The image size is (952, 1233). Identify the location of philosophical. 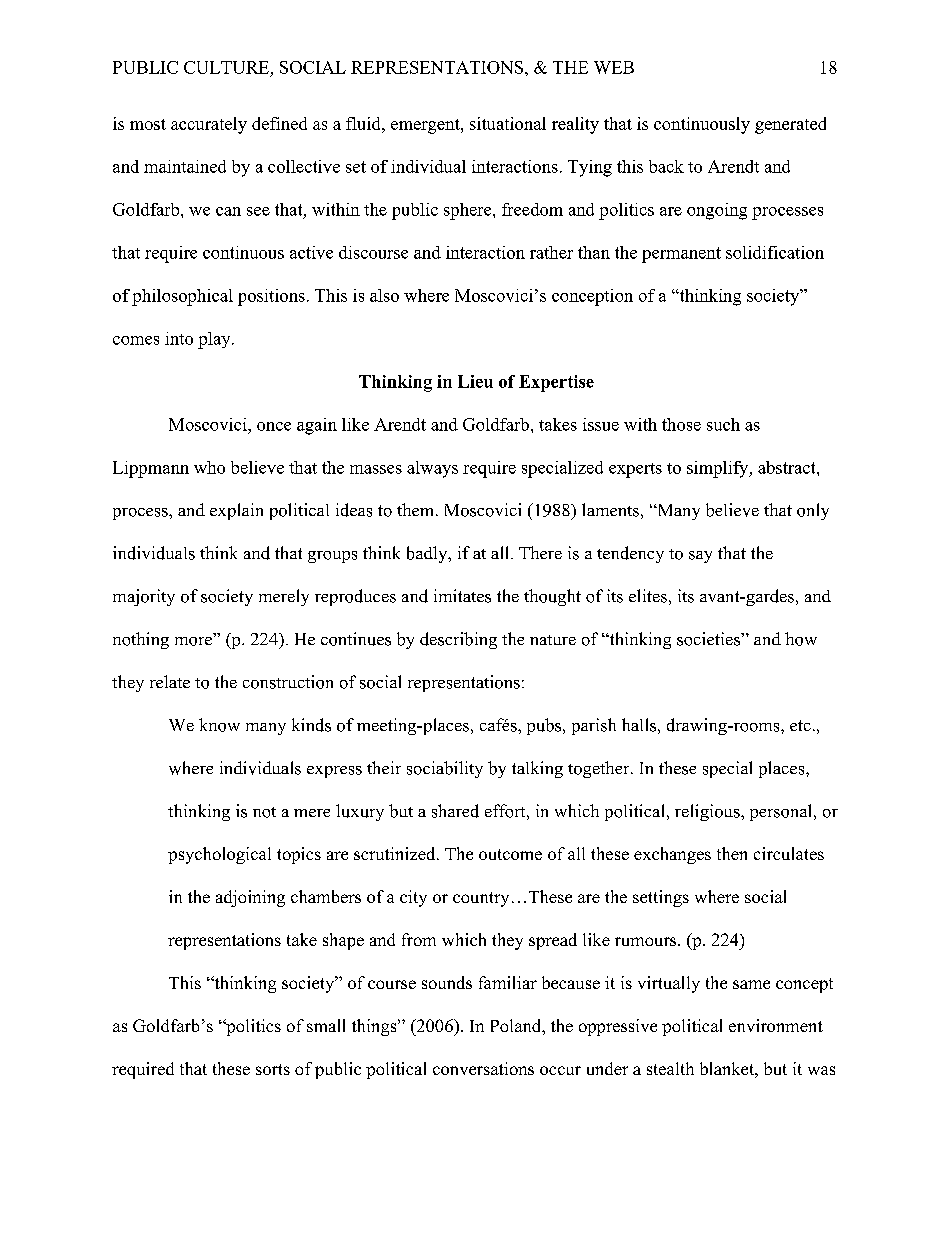
(182, 297).
